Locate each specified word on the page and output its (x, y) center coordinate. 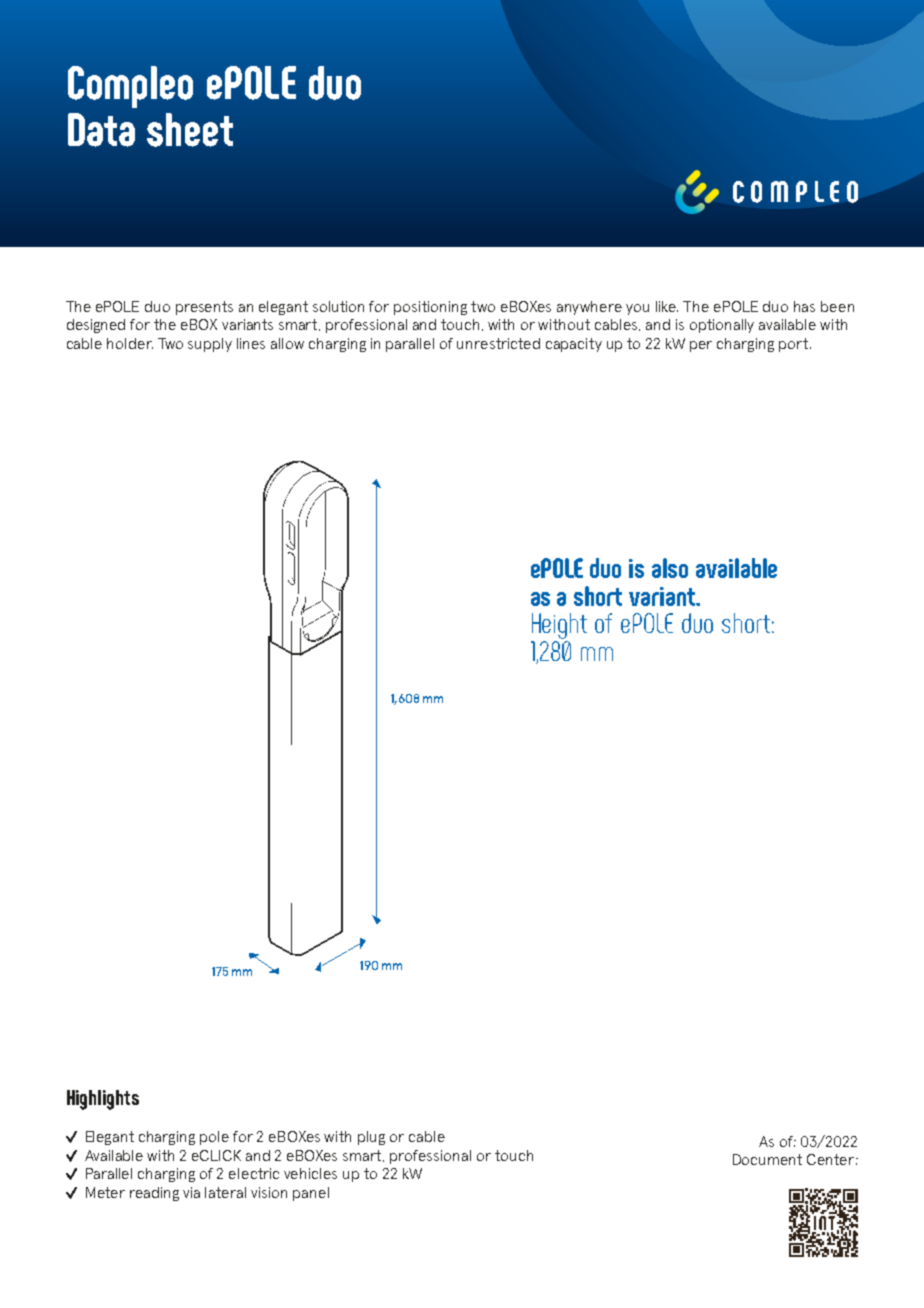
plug (371, 1138)
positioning (430, 308)
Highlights (103, 1100)
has (804, 306)
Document (767, 1159)
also (670, 568)
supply (210, 345)
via (191, 1192)
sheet (190, 130)
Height (559, 627)
